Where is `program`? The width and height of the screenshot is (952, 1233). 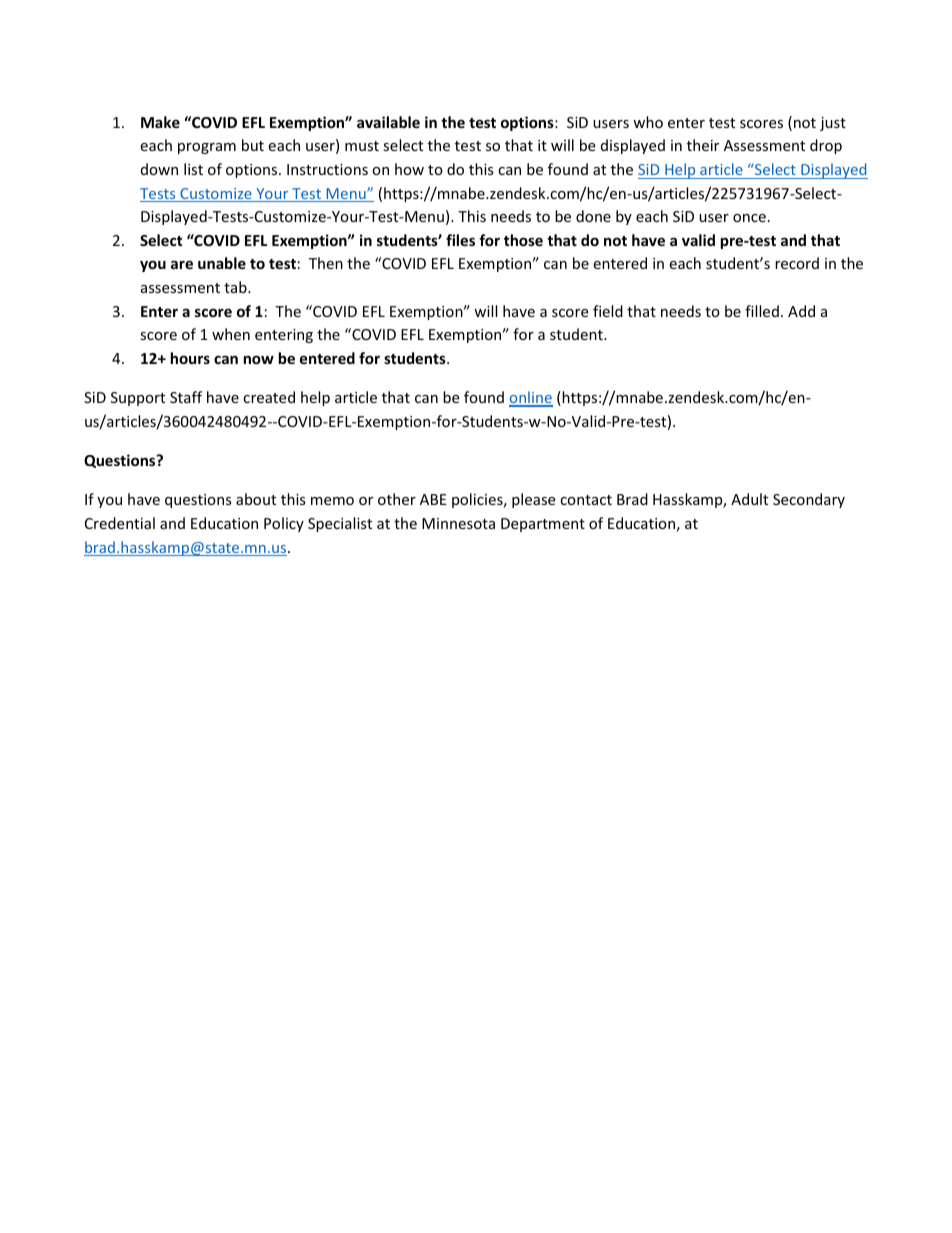 program is located at coordinates (207, 148).
